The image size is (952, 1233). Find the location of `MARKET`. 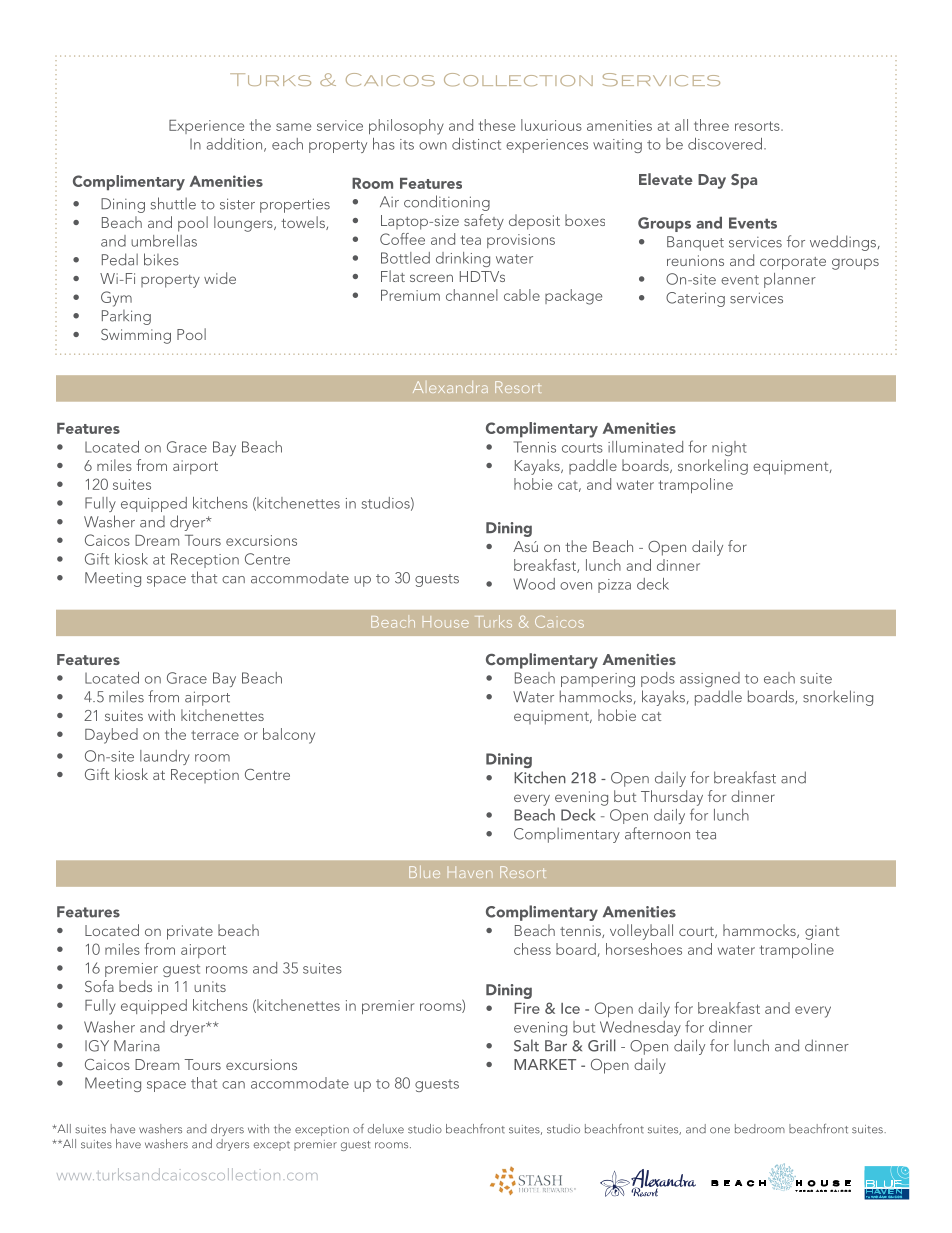

MARKET is located at coordinates (545, 1064).
